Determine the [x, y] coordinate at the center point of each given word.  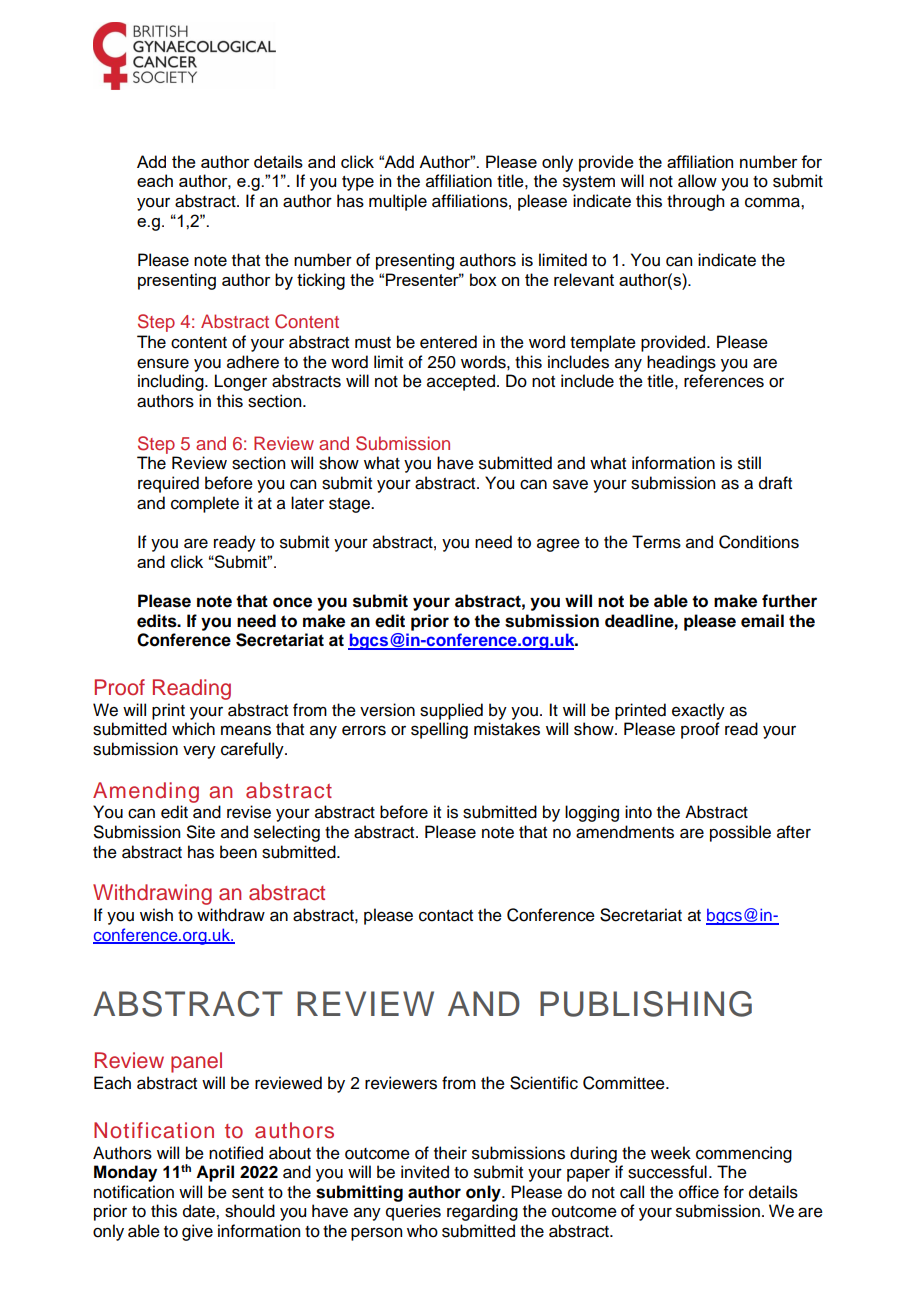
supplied [451, 711]
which [193, 729]
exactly [698, 711]
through [695, 202]
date [200, 1211]
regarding [482, 1212]
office [699, 1192]
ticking [321, 281]
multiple [398, 202]
